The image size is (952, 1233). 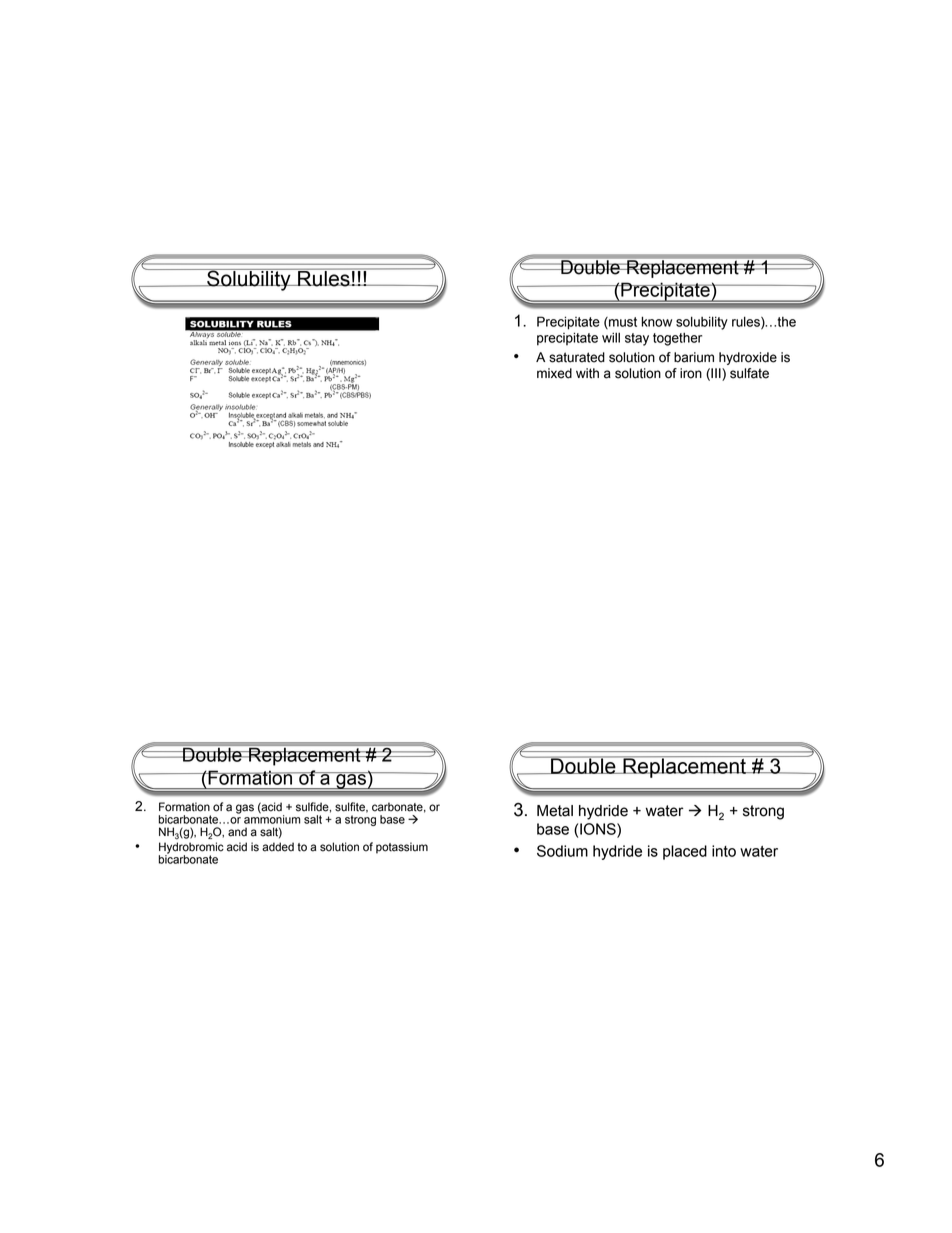 What do you see at coordinates (562, 851) in the screenshot?
I see `Sodium` at bounding box center [562, 851].
